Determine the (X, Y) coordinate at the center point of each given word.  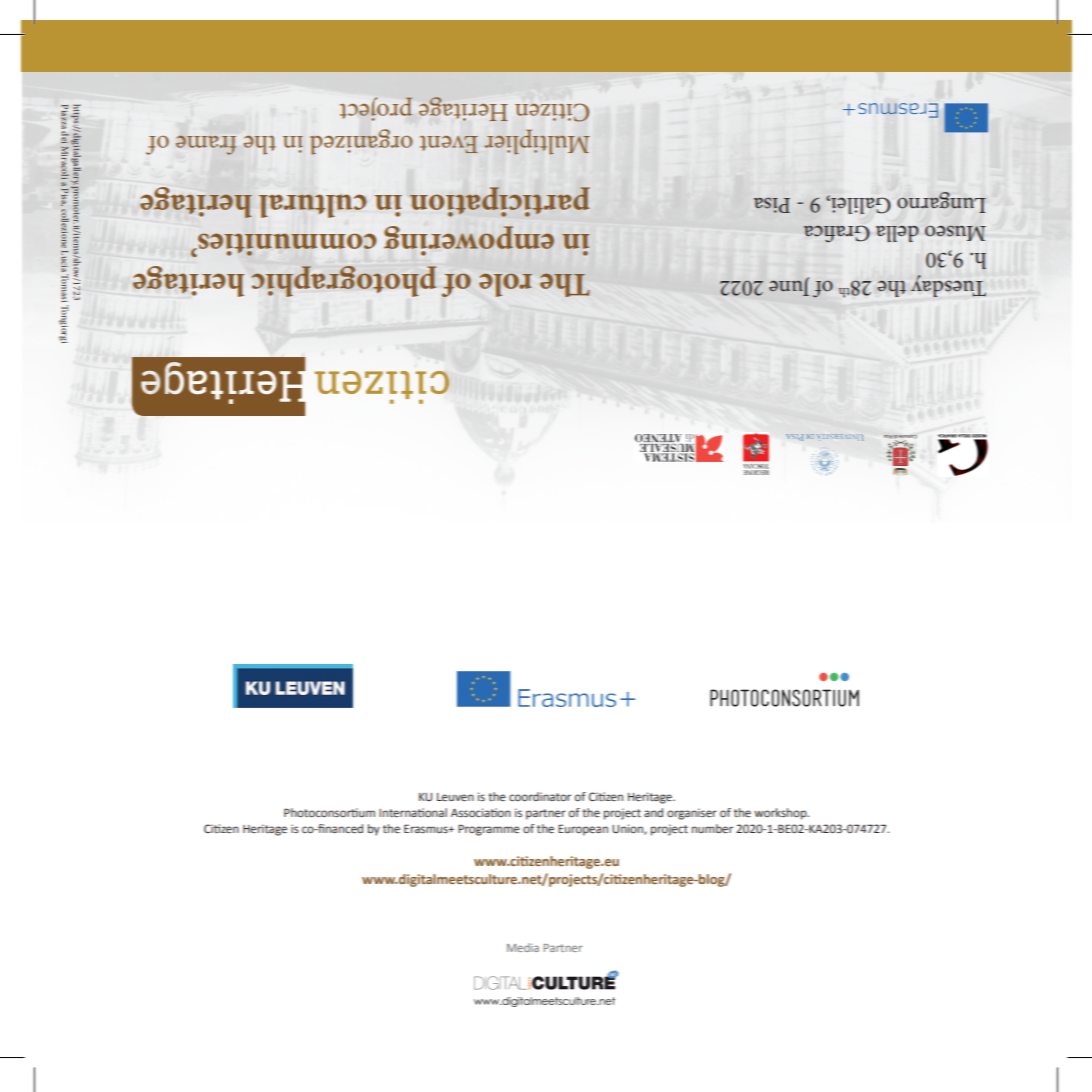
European (583, 830)
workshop (781, 814)
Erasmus (427, 828)
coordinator (540, 796)
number (712, 828)
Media (523, 947)
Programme (489, 830)
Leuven (455, 797)
